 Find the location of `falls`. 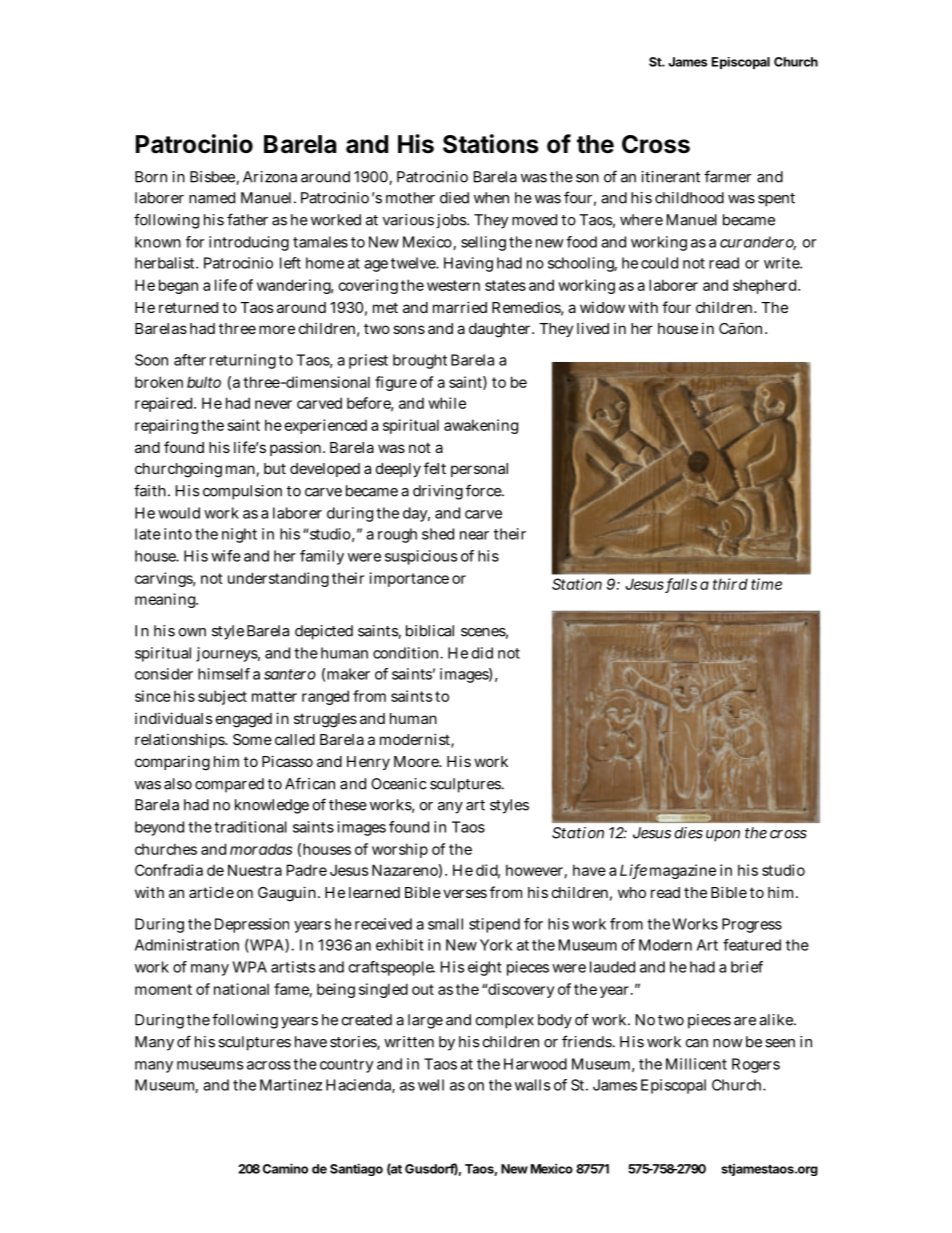

falls is located at coordinates (681, 585).
